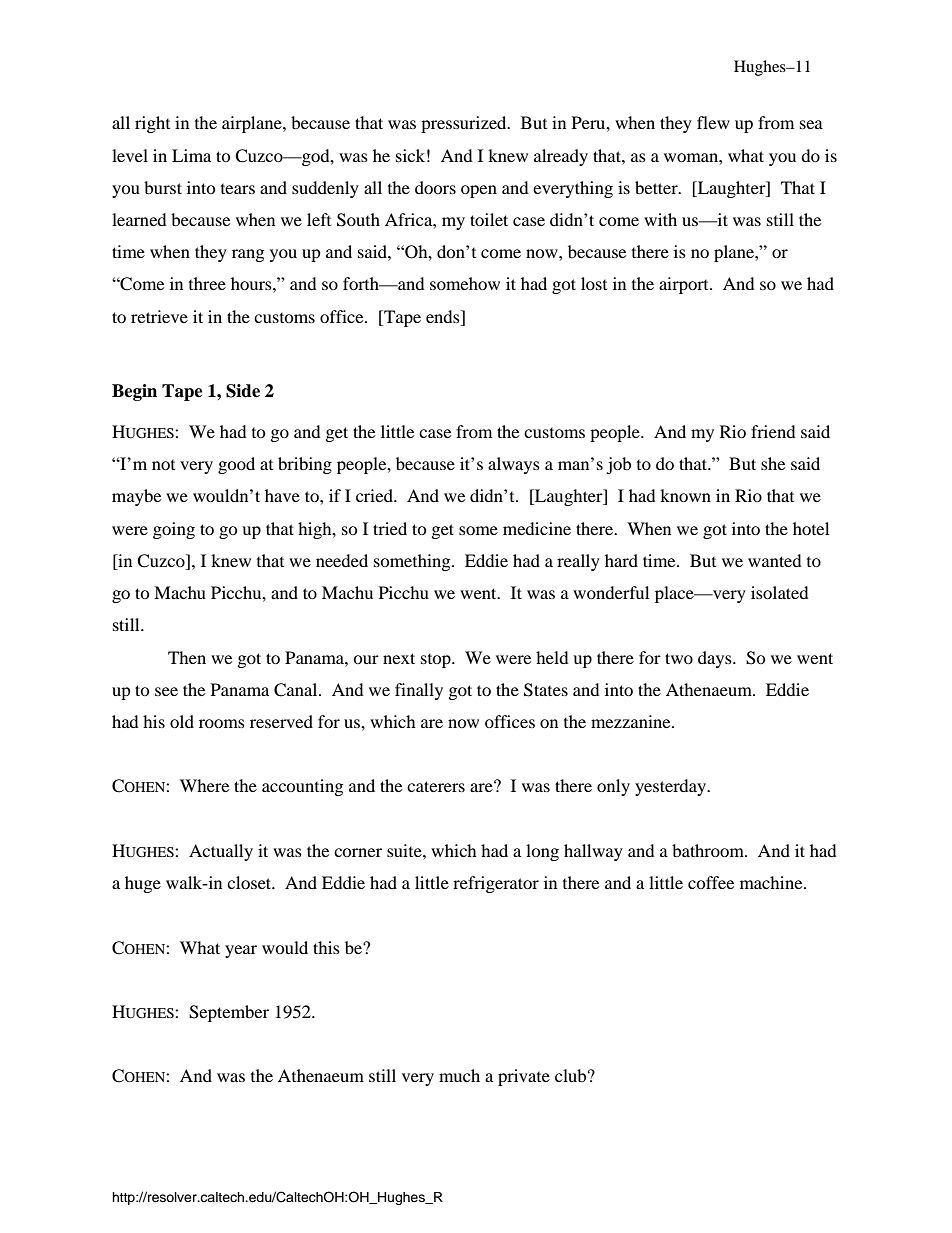 The height and width of the screenshot is (1233, 952). I want to click on stop, so click(437, 661).
